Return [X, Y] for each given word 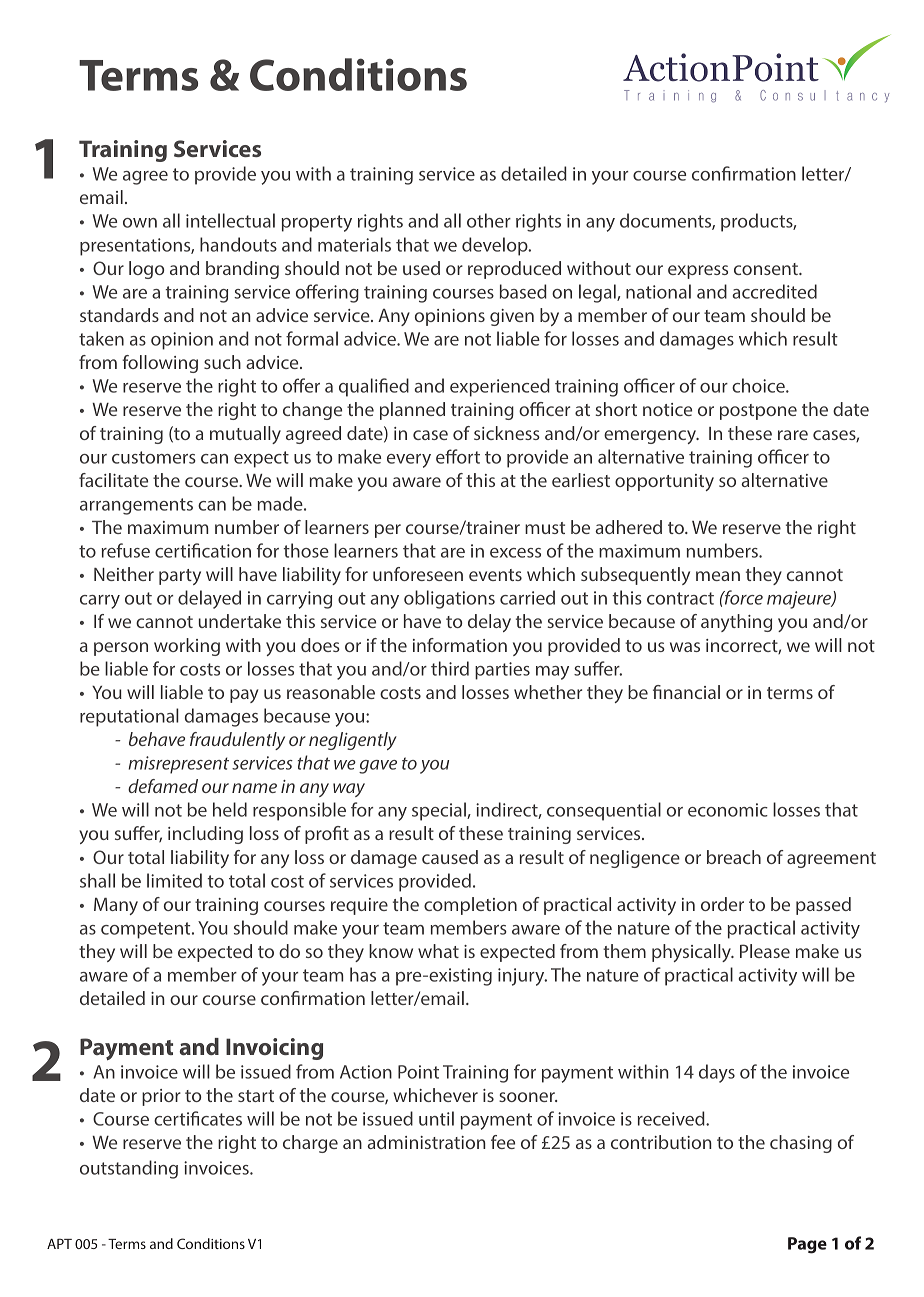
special [440, 811]
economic [728, 810]
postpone [758, 412]
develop [496, 246]
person [121, 649]
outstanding [129, 1169]
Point [418, 1072]
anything [736, 623]
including [205, 835]
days [717, 1073]
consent [767, 269]
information [460, 645]
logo [146, 270]
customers [154, 457]
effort [458, 456]
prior [161, 1097]
